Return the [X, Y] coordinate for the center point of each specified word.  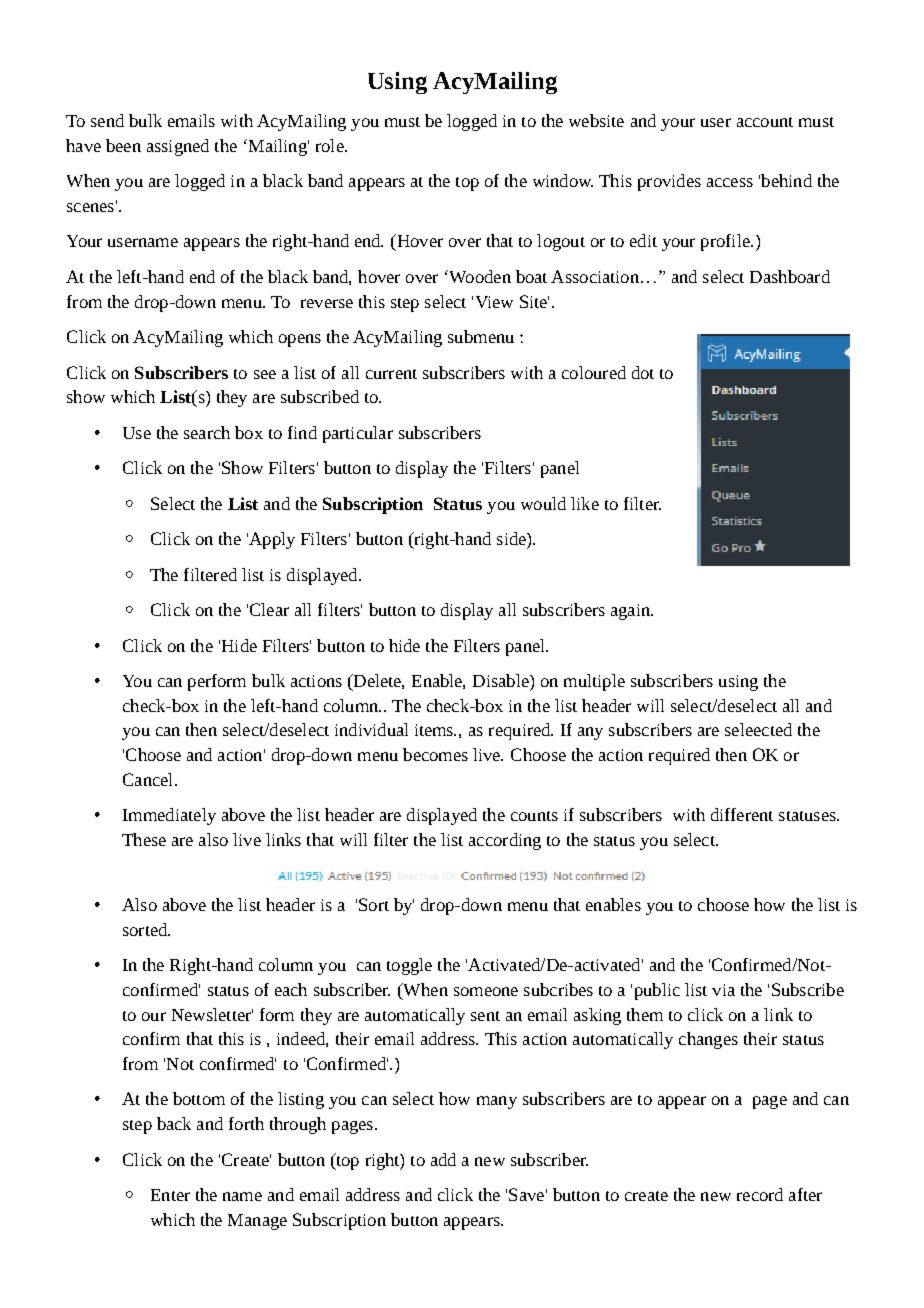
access [730, 182]
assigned [178, 147]
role [331, 145]
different [742, 814]
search [207, 432]
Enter [170, 1195]
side [512, 538]
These [144, 839]
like [585, 503]
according [505, 841]
